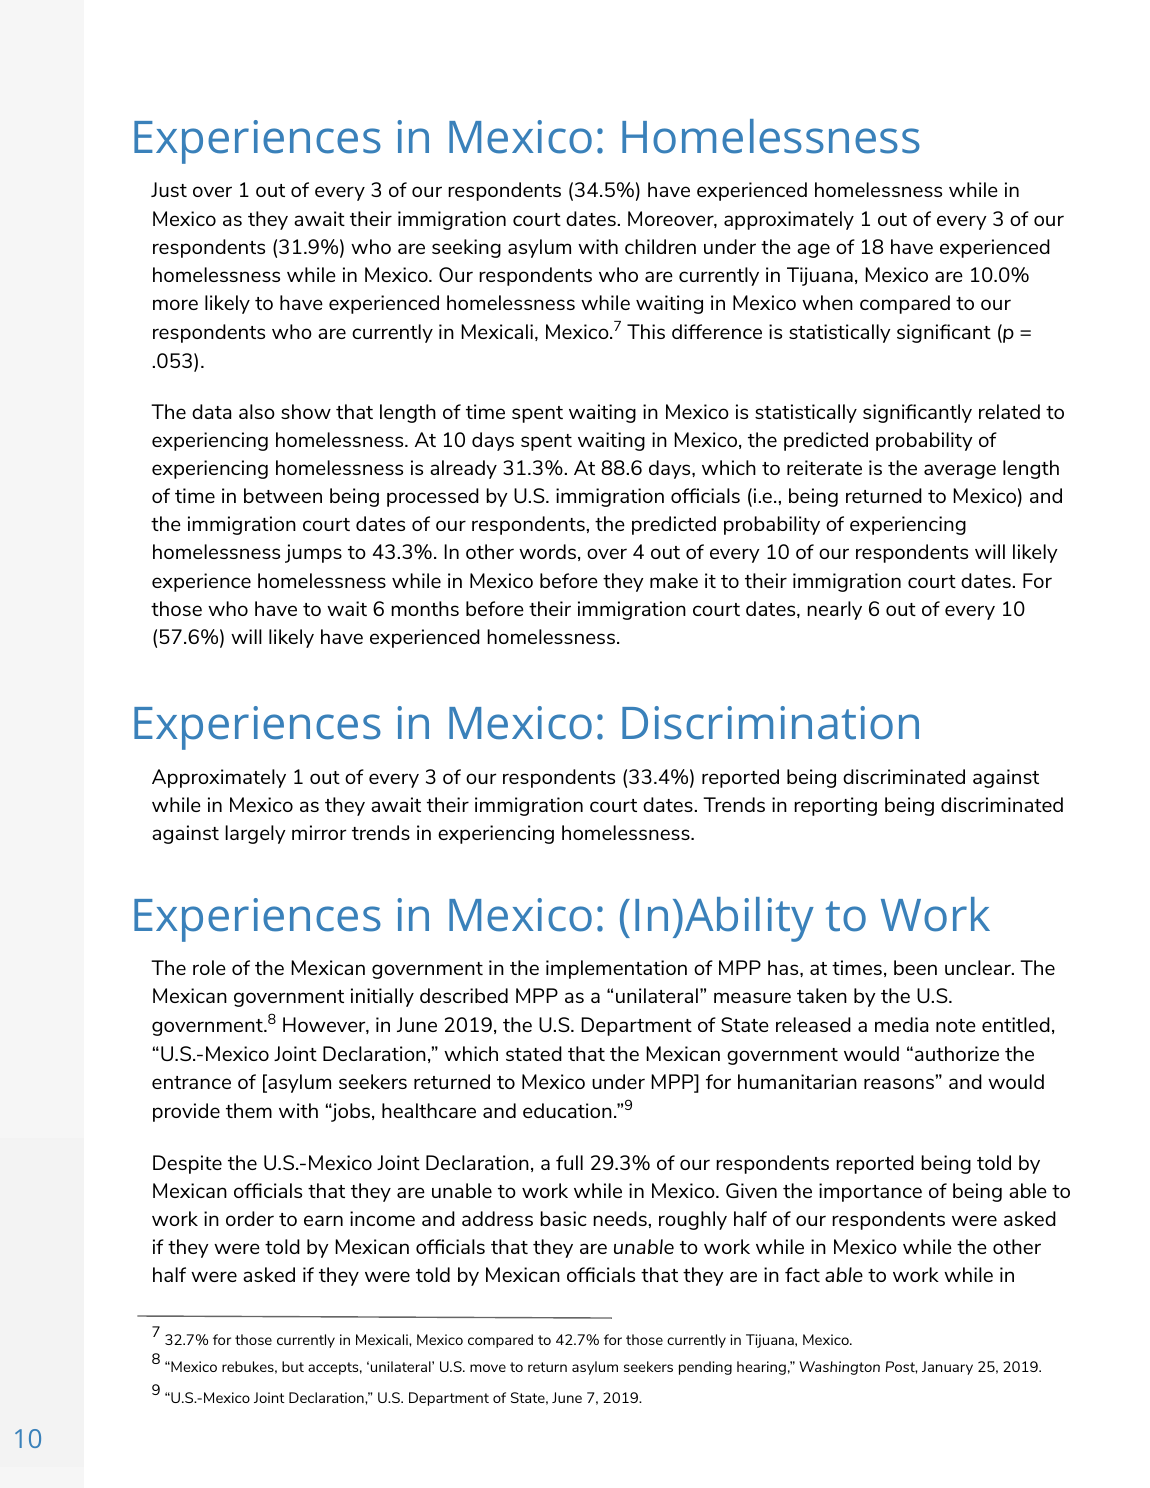 The height and width of the screenshot is (1488, 1150). I want to click on reporting, so click(835, 806).
